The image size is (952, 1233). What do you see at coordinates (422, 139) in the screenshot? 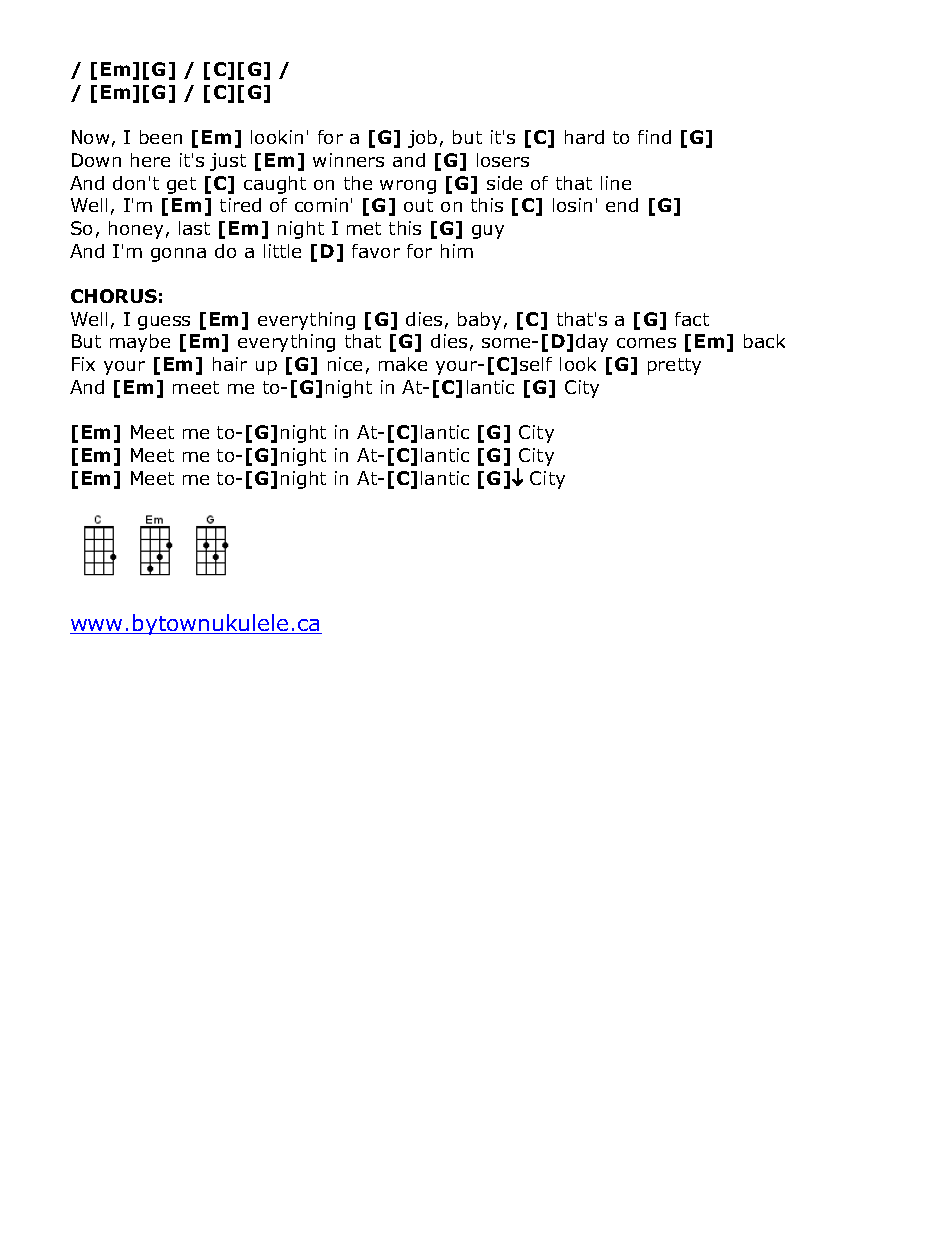
I see `job` at bounding box center [422, 139].
